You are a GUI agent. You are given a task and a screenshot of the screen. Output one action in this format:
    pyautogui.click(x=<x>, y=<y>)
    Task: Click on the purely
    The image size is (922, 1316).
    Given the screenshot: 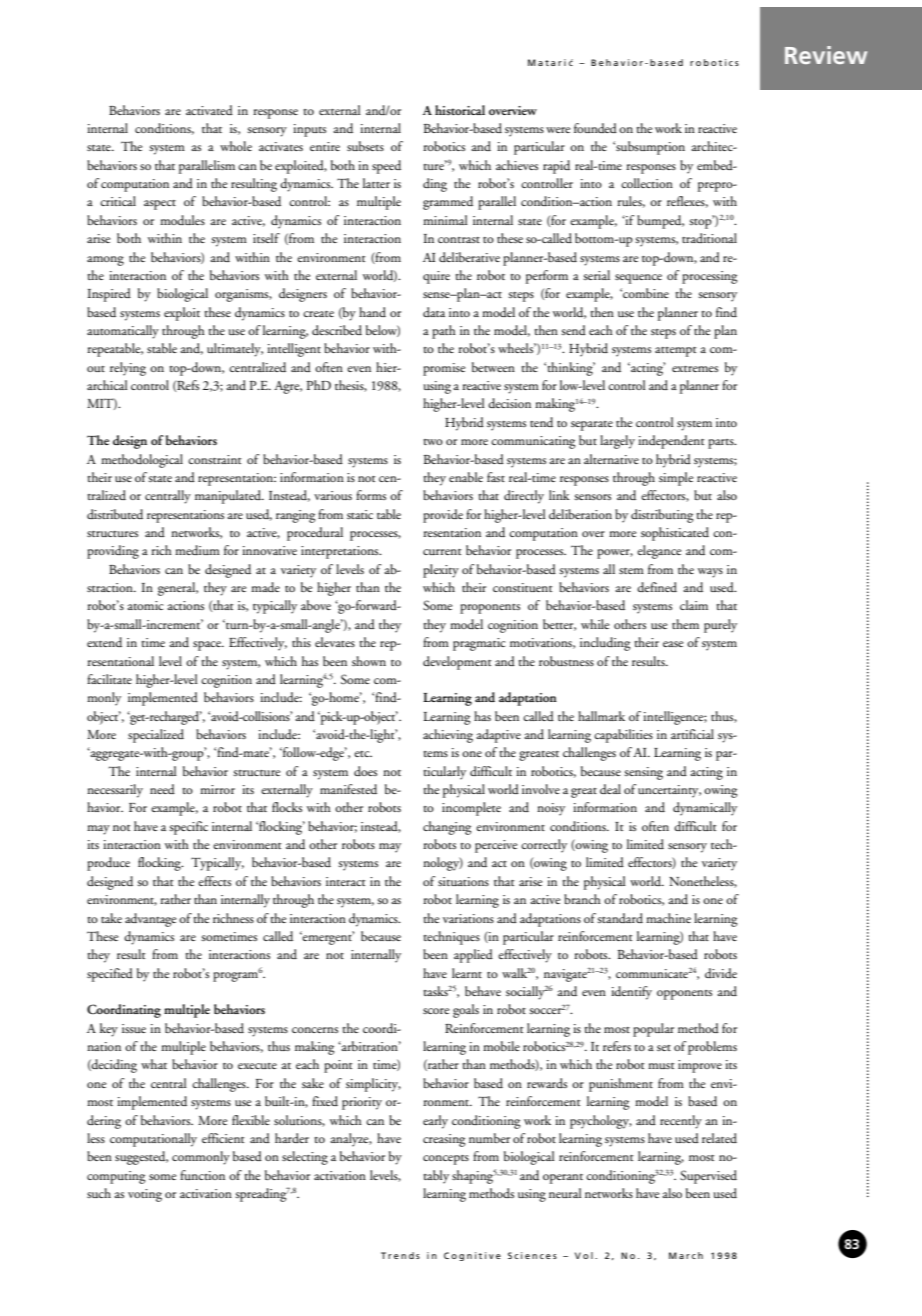 What is the action you would take?
    pyautogui.click(x=720, y=626)
